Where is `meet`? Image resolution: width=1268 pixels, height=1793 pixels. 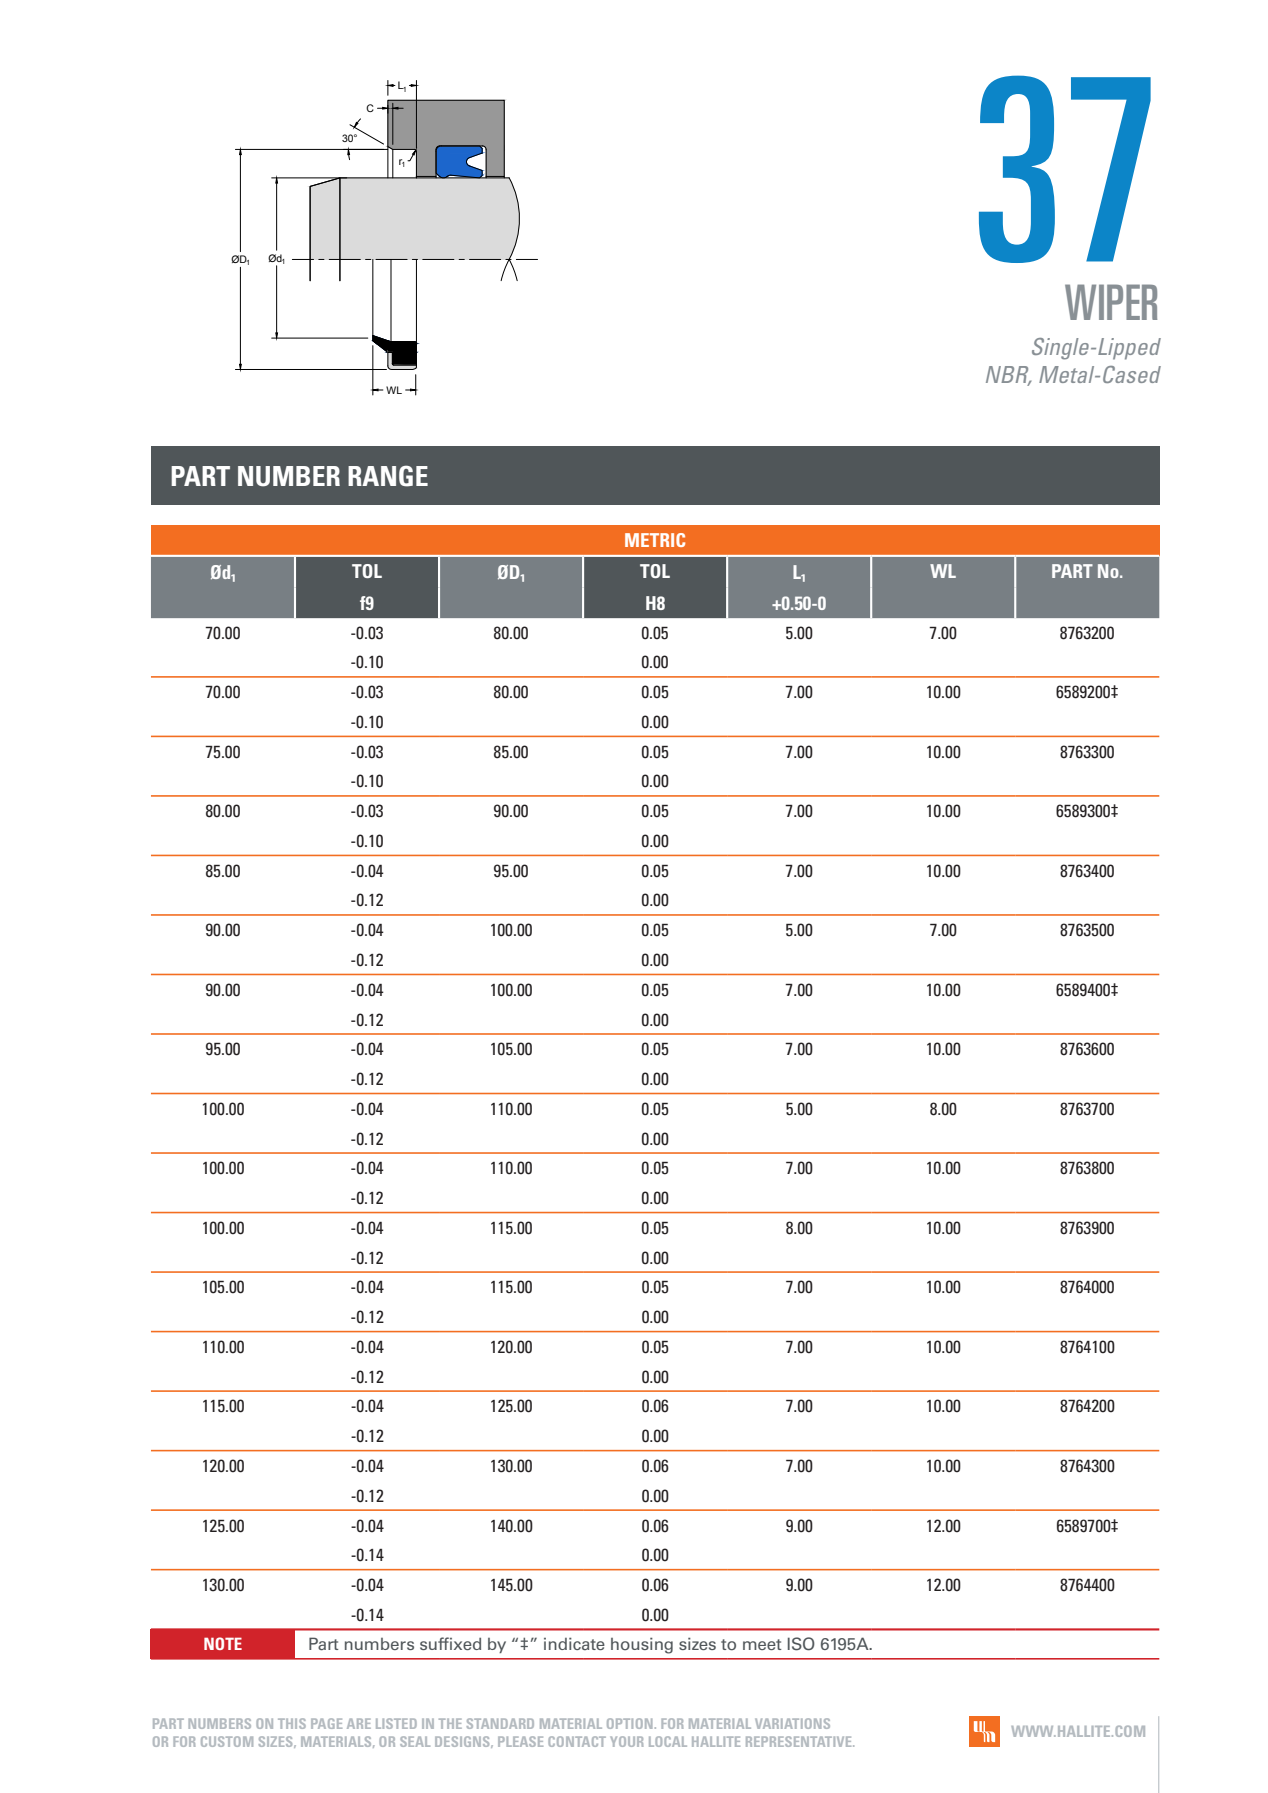 meet is located at coordinates (762, 1644).
